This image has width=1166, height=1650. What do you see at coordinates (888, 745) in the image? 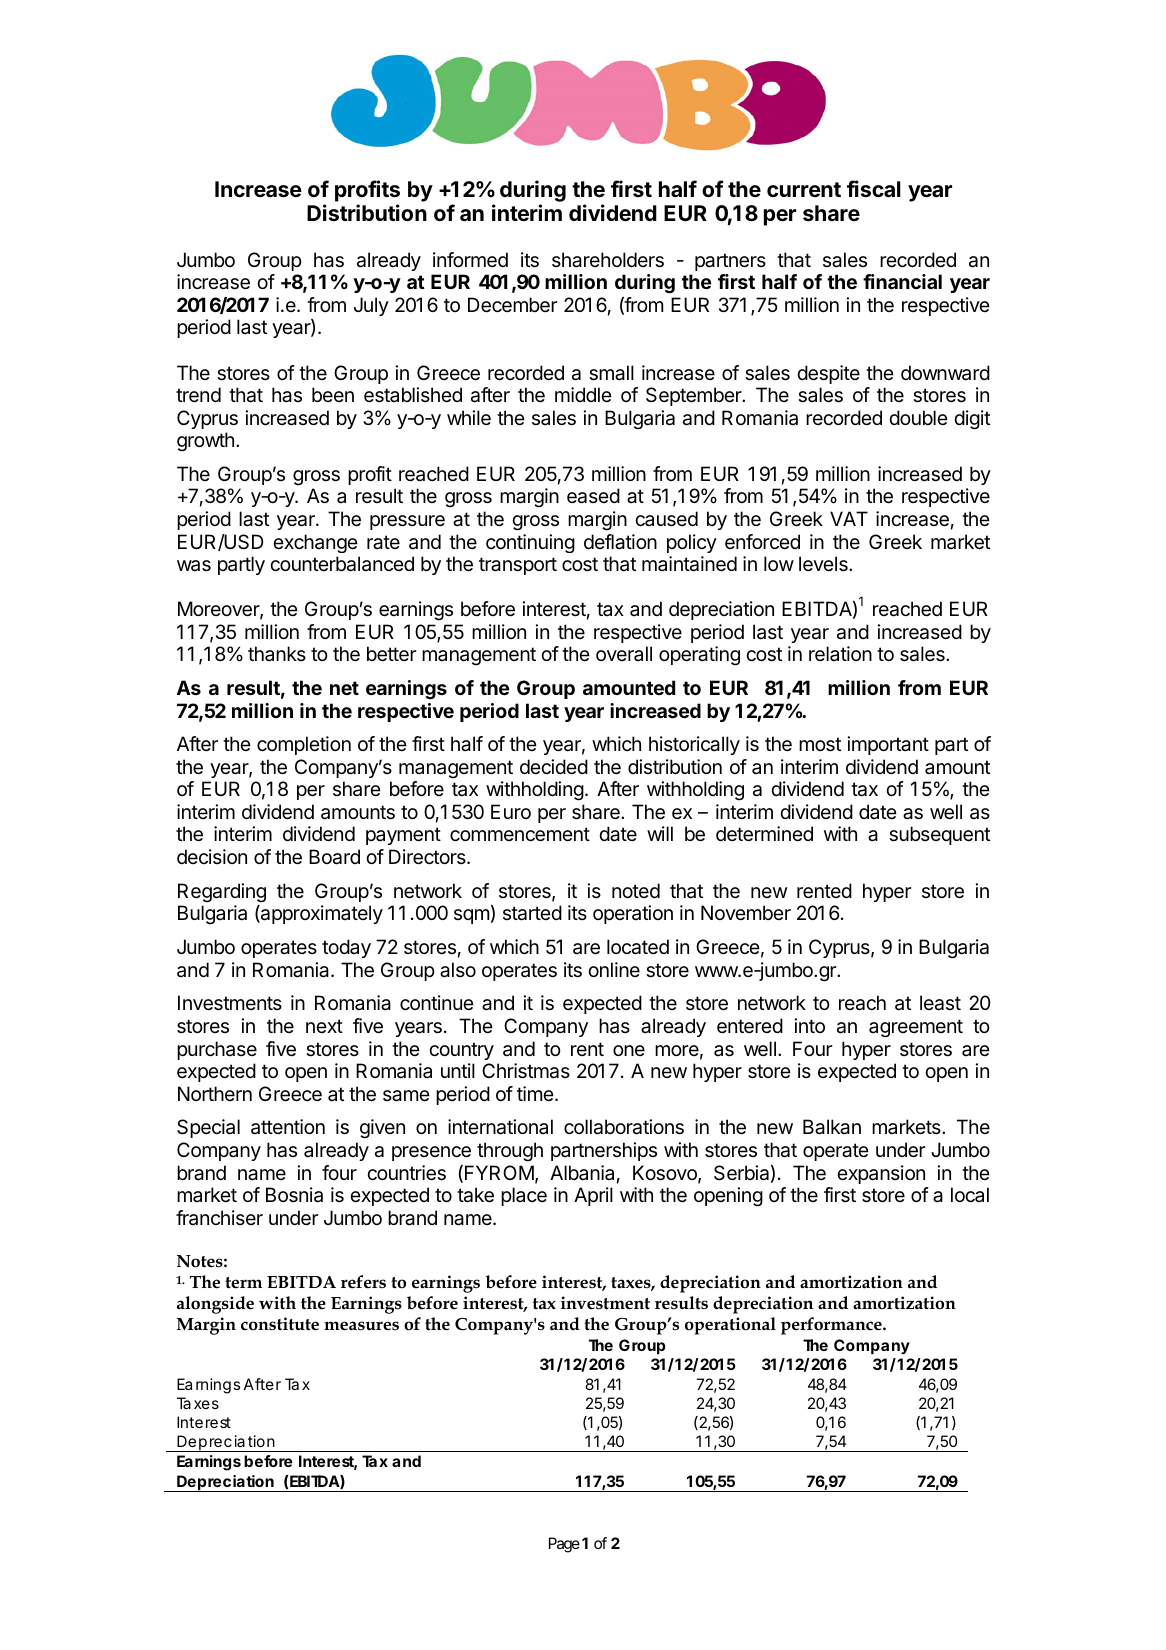
I see `important` at bounding box center [888, 745].
